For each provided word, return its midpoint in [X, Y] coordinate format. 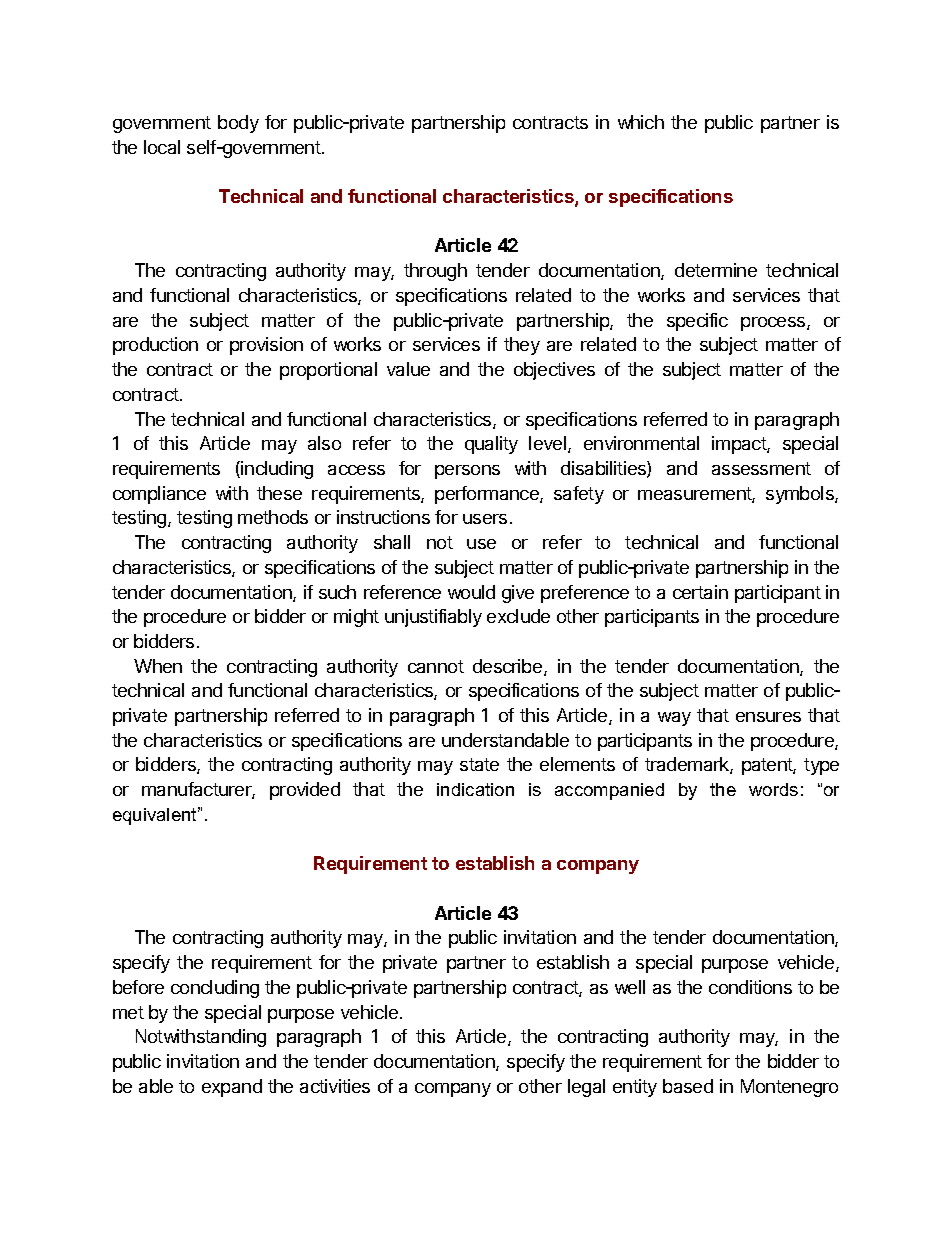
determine [716, 270]
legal [586, 1088]
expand [232, 1088]
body [238, 124]
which [641, 122]
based [688, 1086]
